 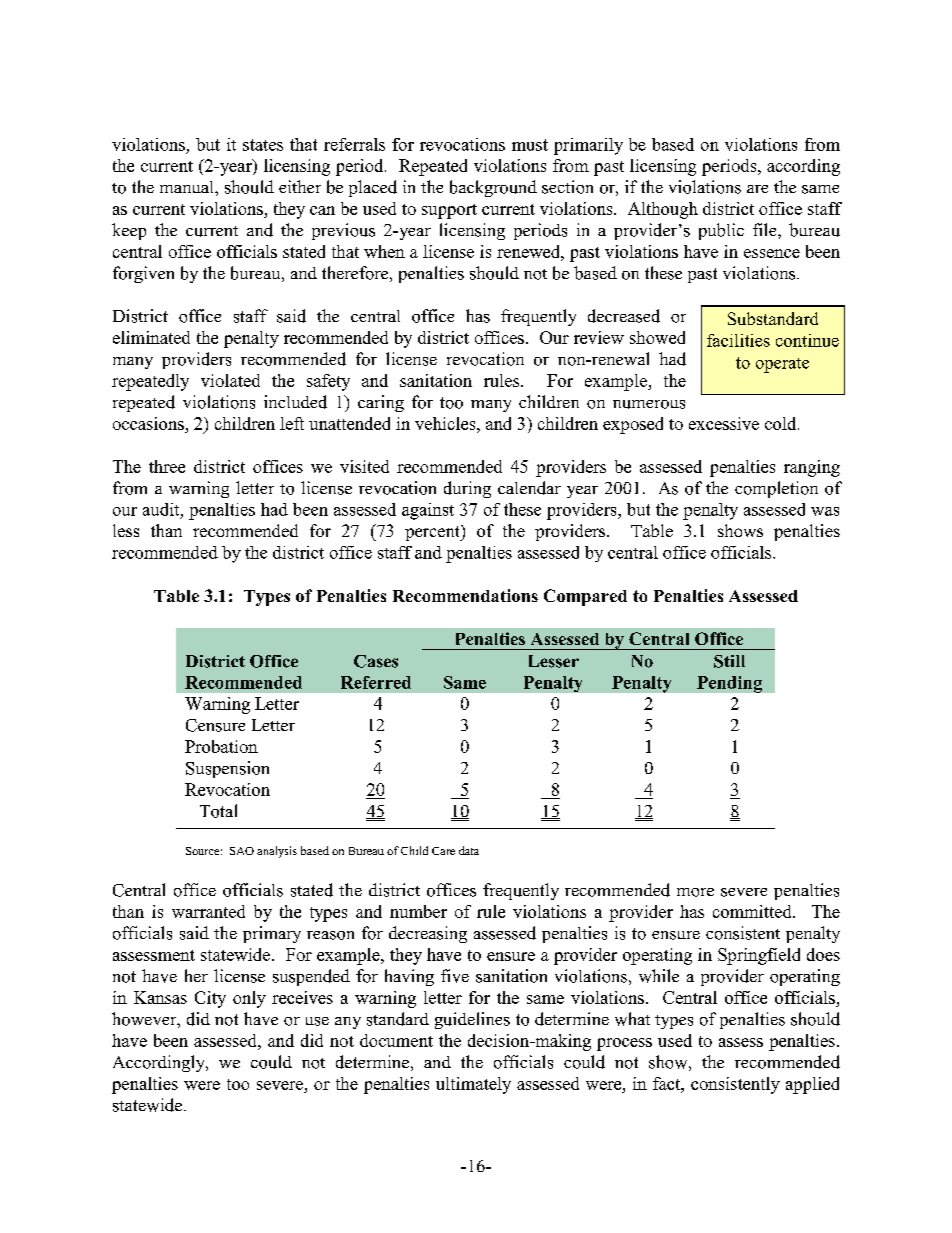 I want to click on facilities, so click(x=738, y=340).
